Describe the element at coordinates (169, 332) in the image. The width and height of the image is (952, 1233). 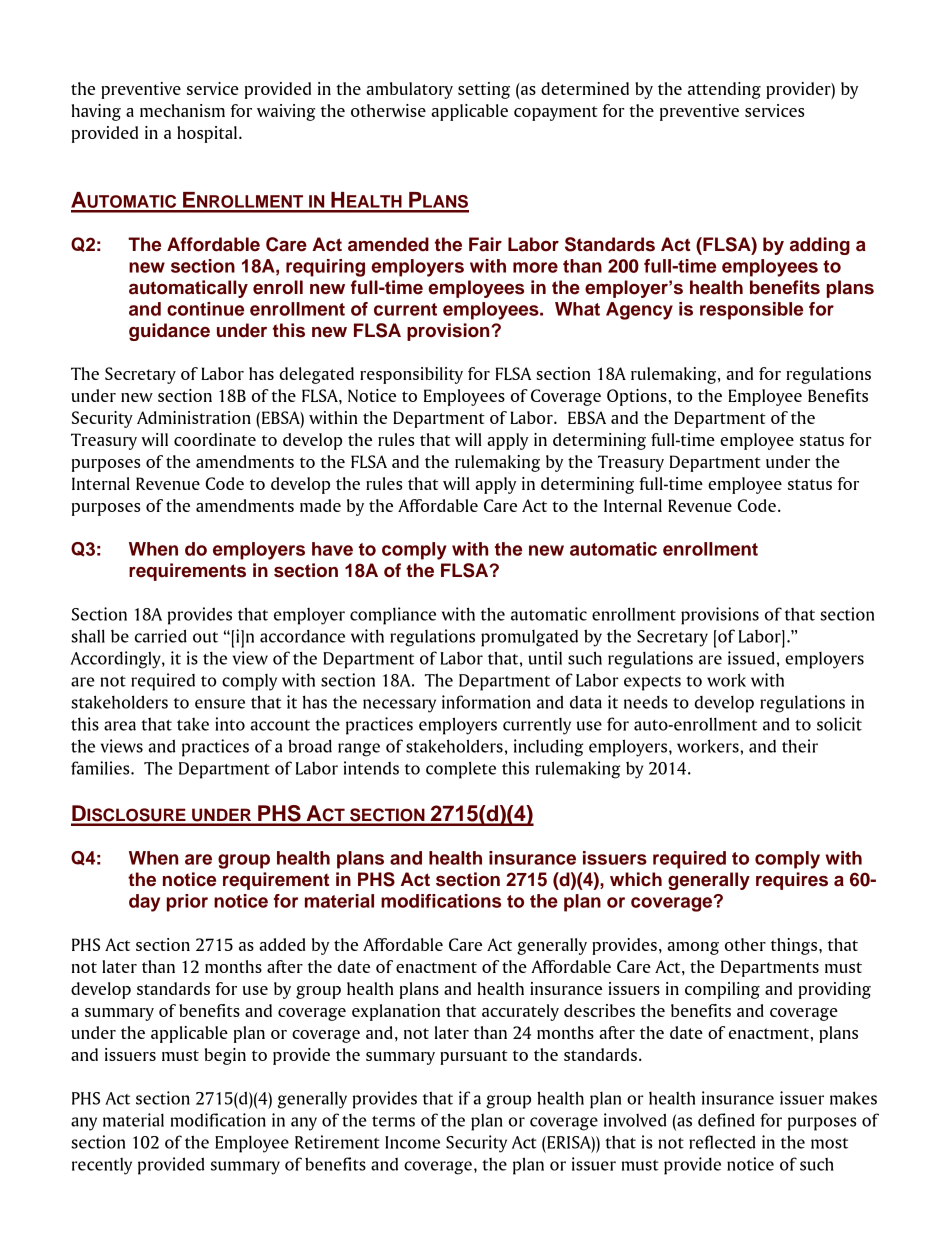
I see `guidance` at that location.
